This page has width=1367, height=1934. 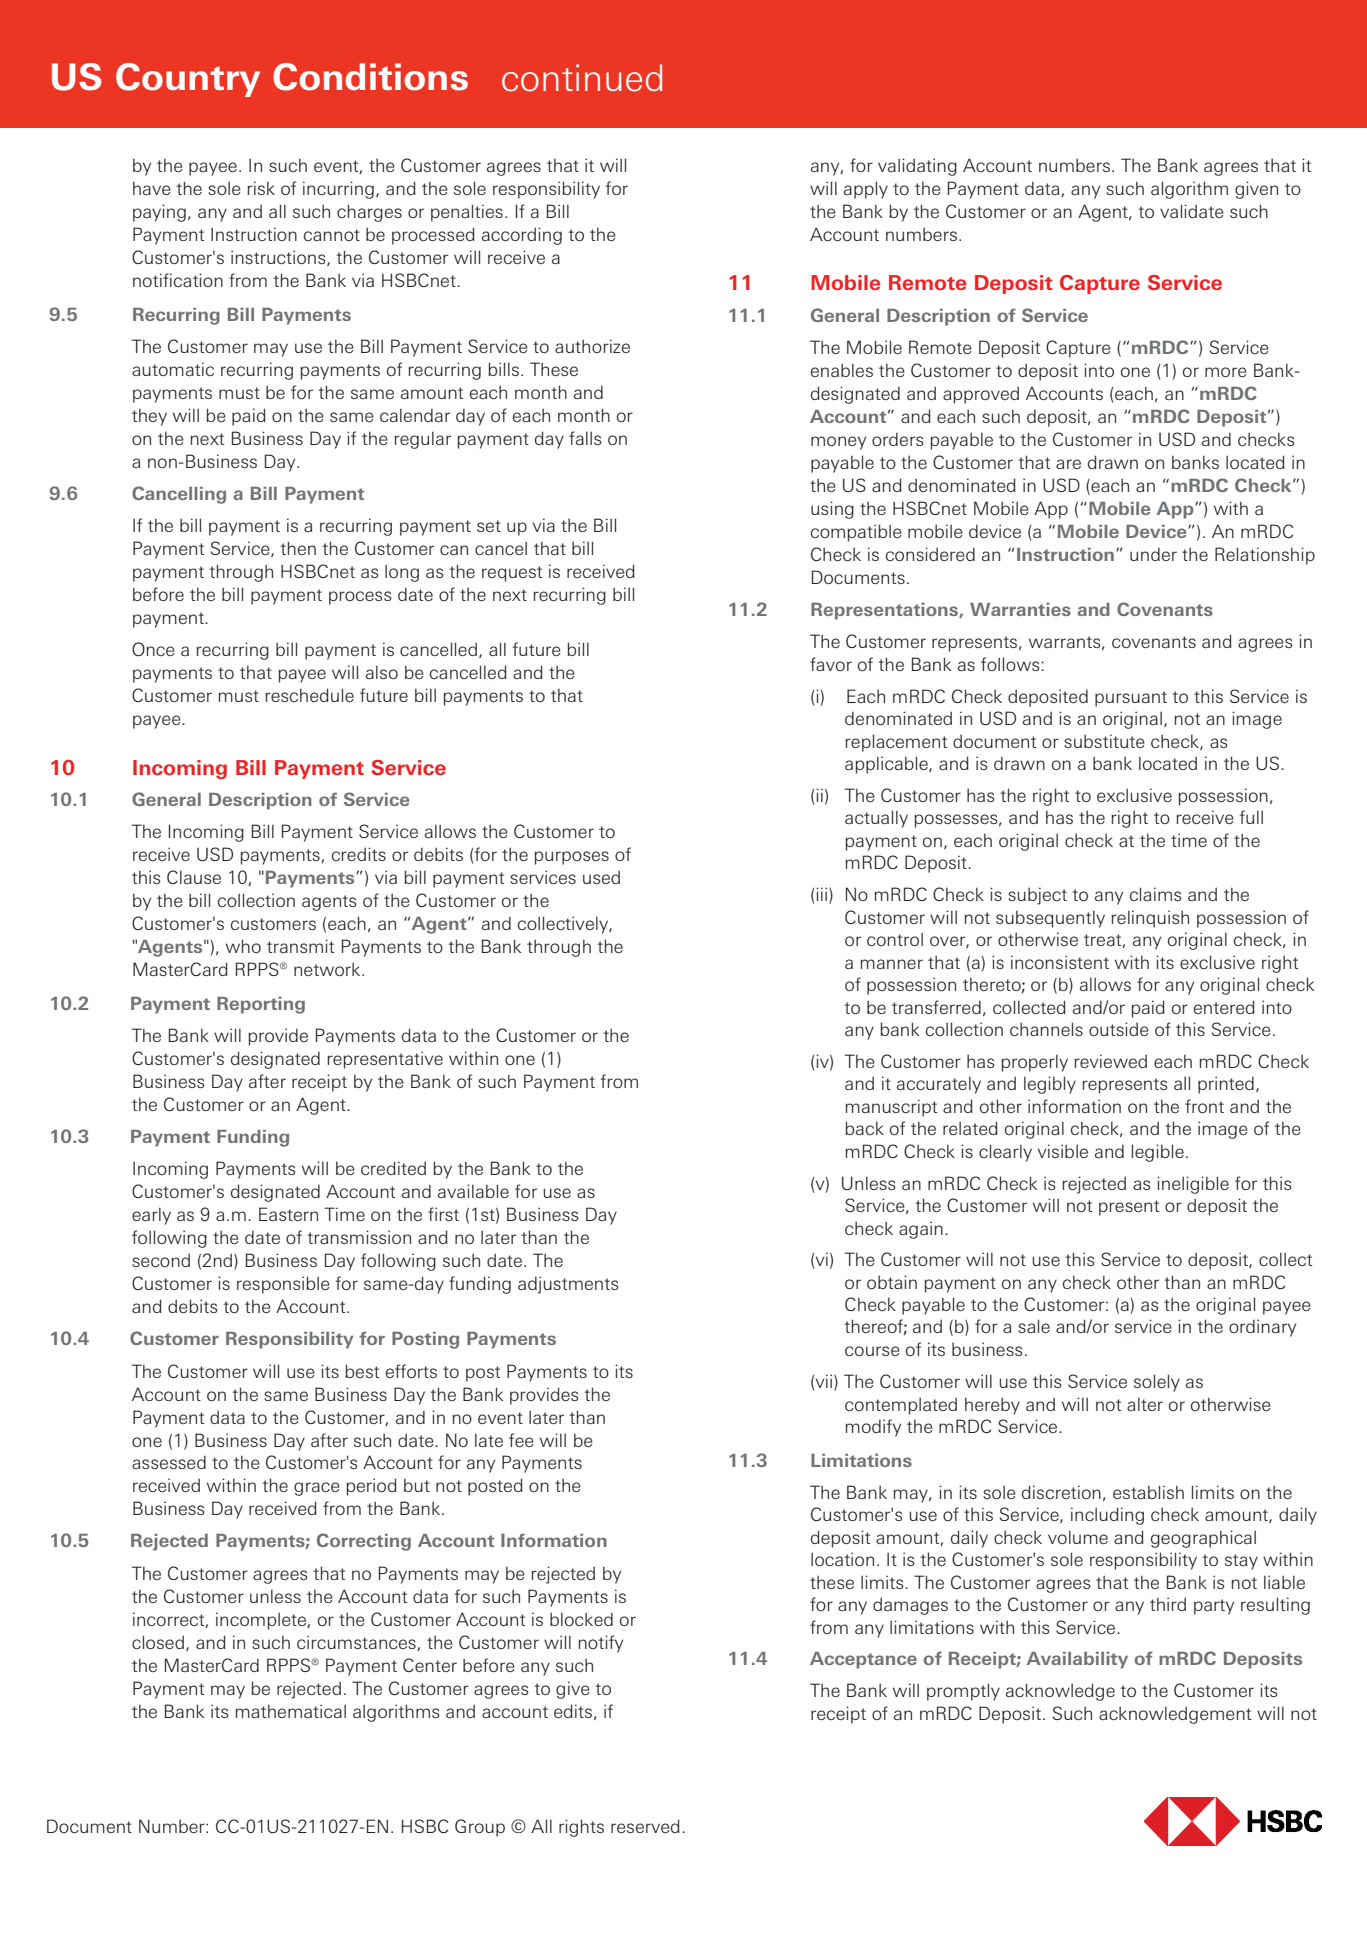 I want to click on relinquish, so click(x=1150, y=919).
